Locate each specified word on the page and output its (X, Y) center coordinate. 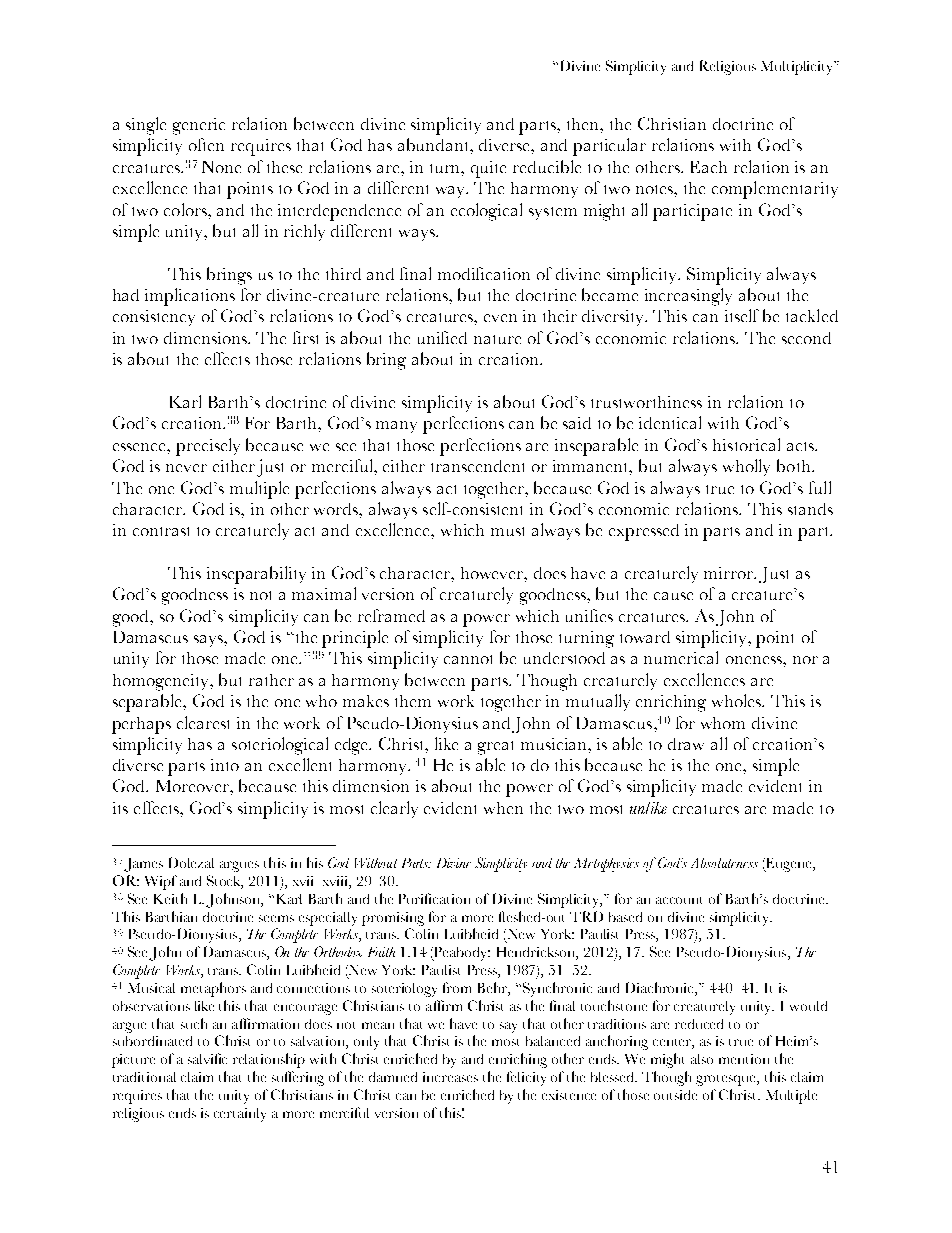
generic (199, 126)
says (209, 641)
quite (488, 169)
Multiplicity (798, 68)
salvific (207, 1058)
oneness (755, 660)
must (507, 531)
